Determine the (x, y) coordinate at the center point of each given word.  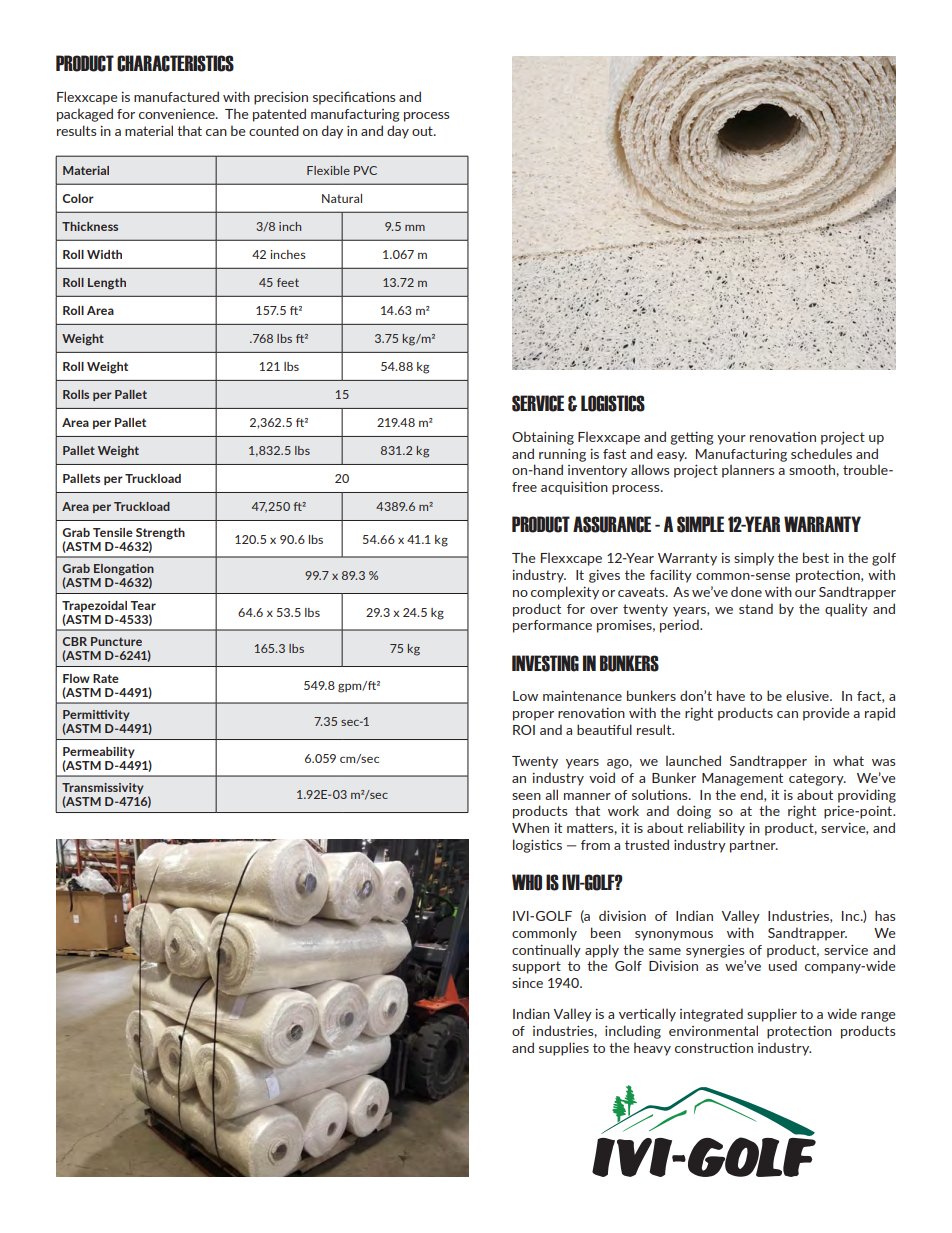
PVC (365, 170)
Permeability (99, 752)
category (817, 779)
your (731, 440)
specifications (354, 98)
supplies (564, 1049)
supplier (772, 1015)
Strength (160, 534)
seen (526, 796)
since (527, 983)
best (816, 557)
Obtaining (543, 438)
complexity (565, 593)
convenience (178, 114)
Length (107, 284)
